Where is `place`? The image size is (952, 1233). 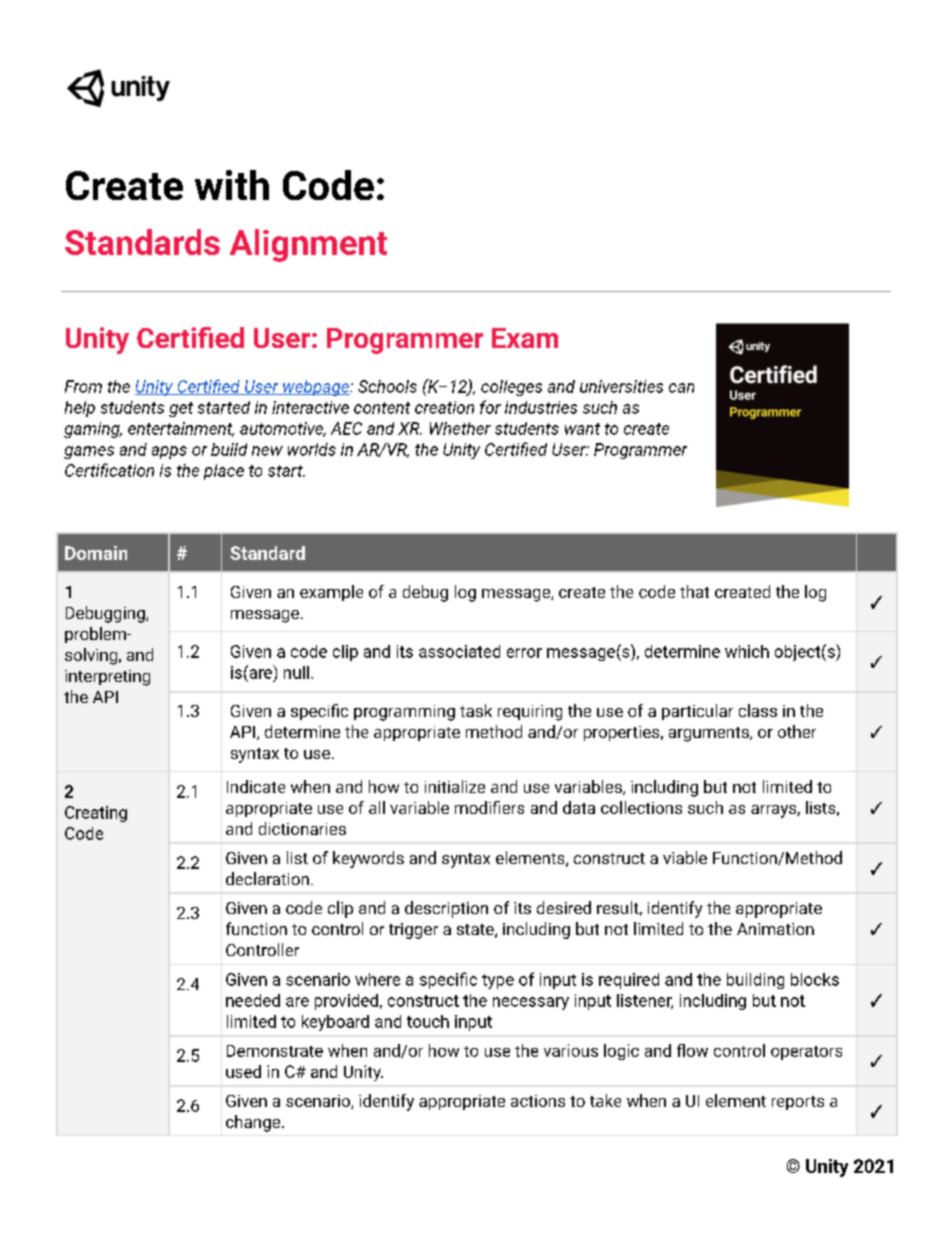
place is located at coordinates (224, 472).
